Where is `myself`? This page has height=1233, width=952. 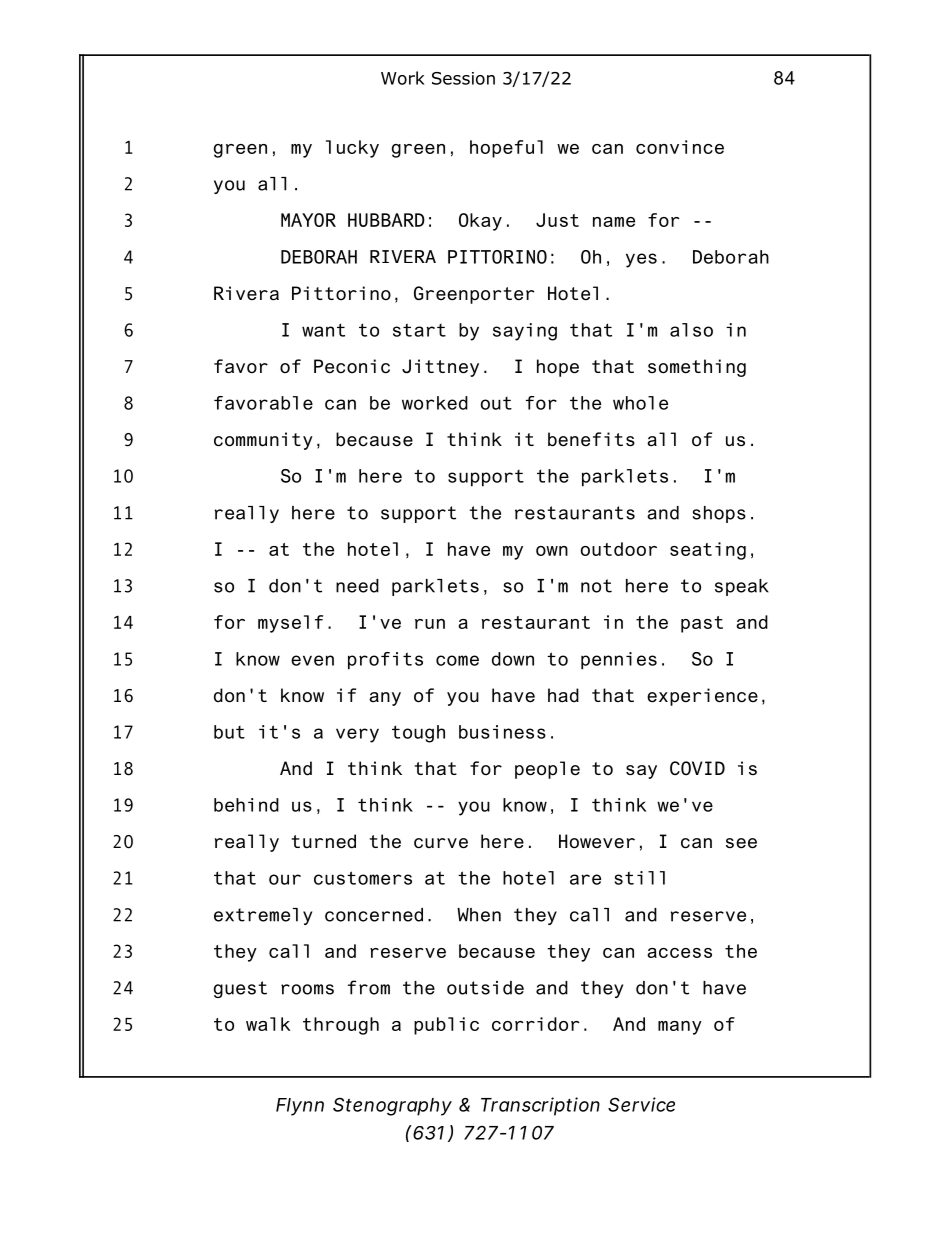 myself is located at coordinates (290, 624).
